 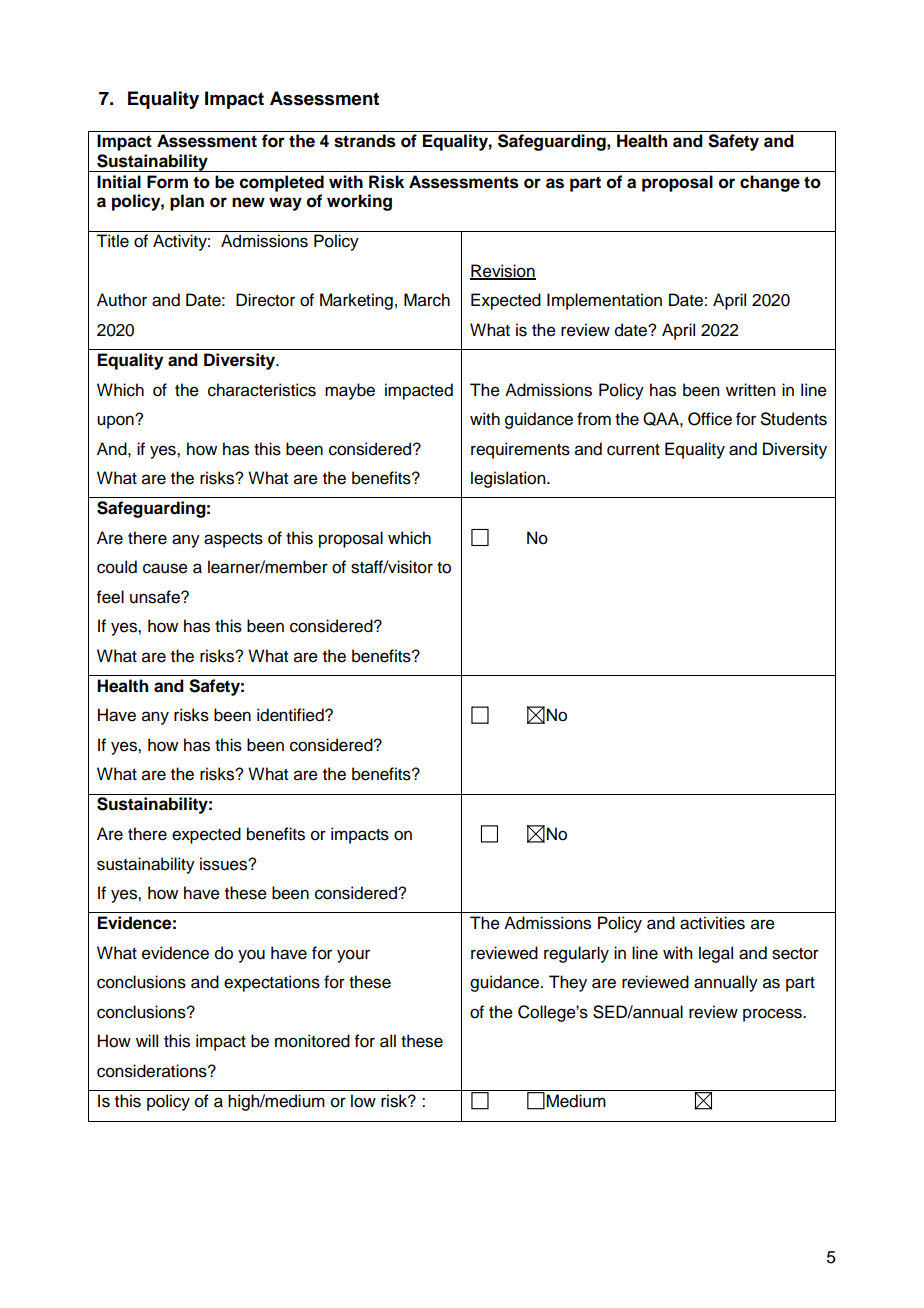 I want to click on current, so click(x=633, y=450).
